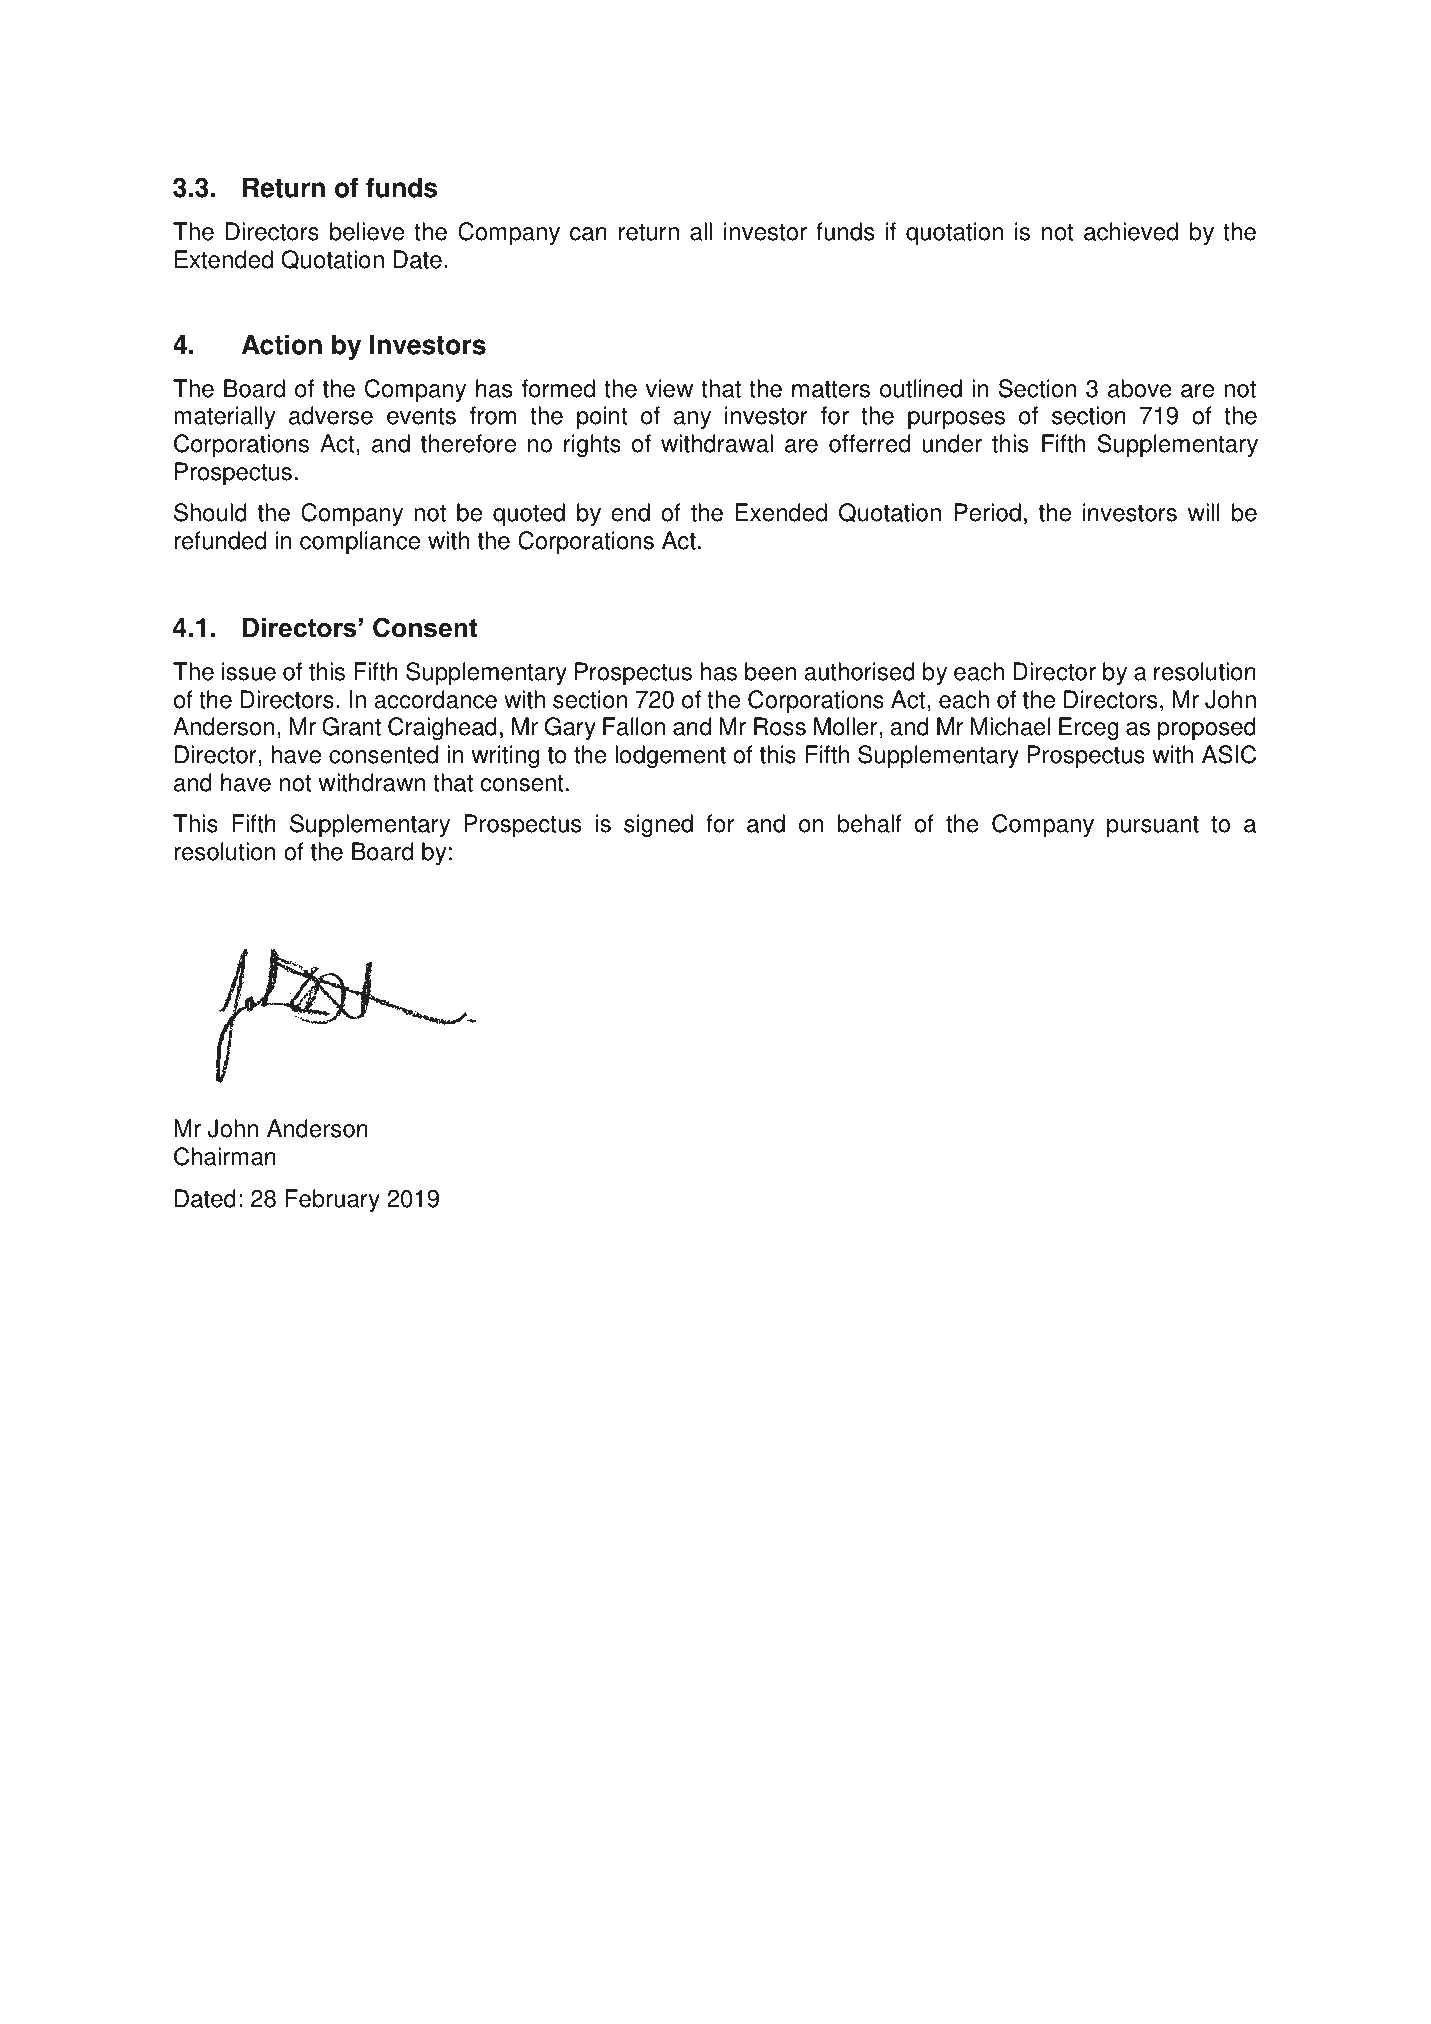  I want to click on signed, so click(658, 825).
